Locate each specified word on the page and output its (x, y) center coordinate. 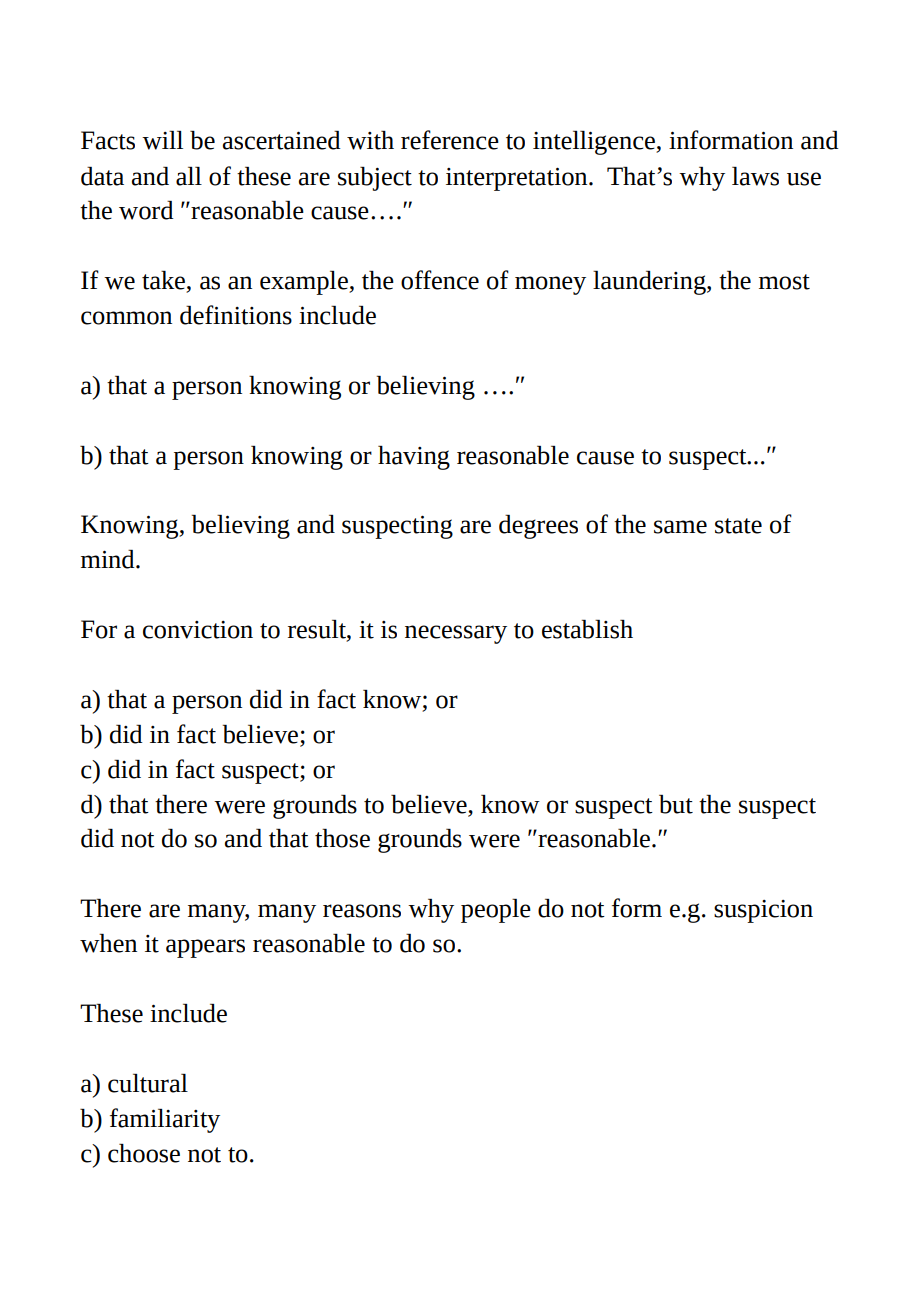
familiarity (165, 1120)
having (414, 458)
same (680, 527)
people (496, 911)
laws (755, 176)
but (676, 804)
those (342, 838)
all (189, 176)
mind (109, 559)
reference (450, 140)
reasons (362, 911)
